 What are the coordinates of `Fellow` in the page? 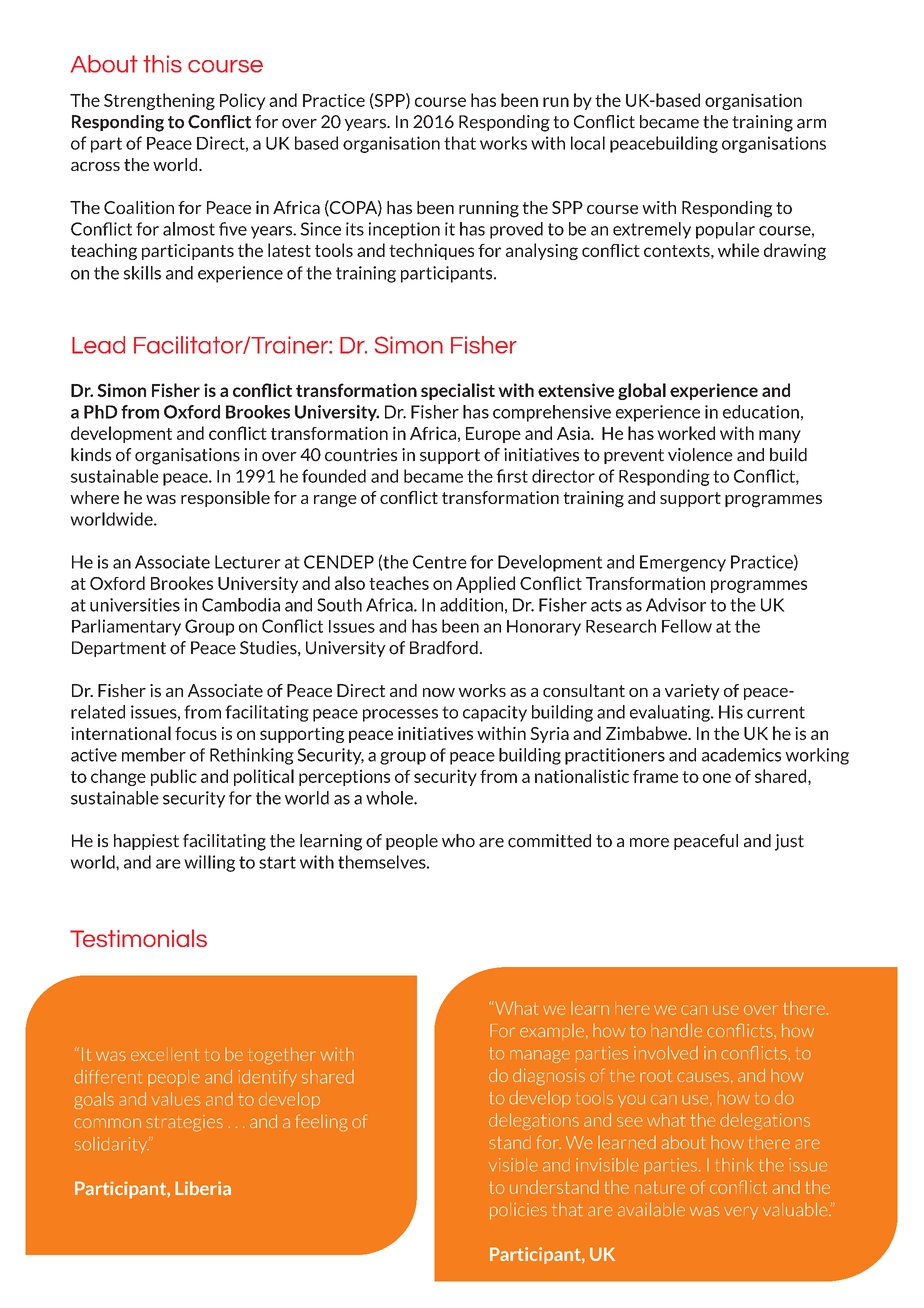 It's located at (687, 626).
